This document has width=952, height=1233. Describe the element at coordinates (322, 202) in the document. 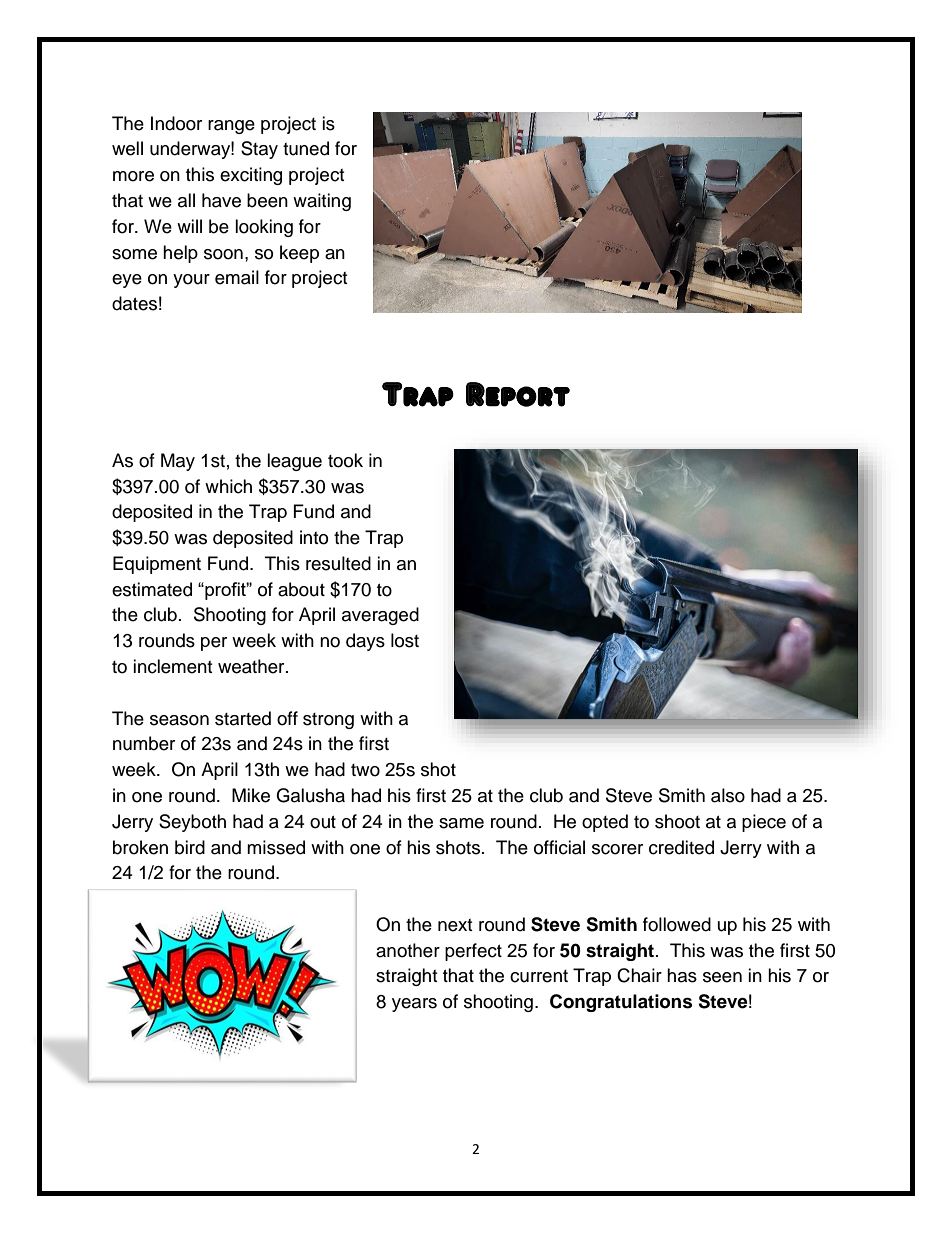

I see `waiting` at that location.
